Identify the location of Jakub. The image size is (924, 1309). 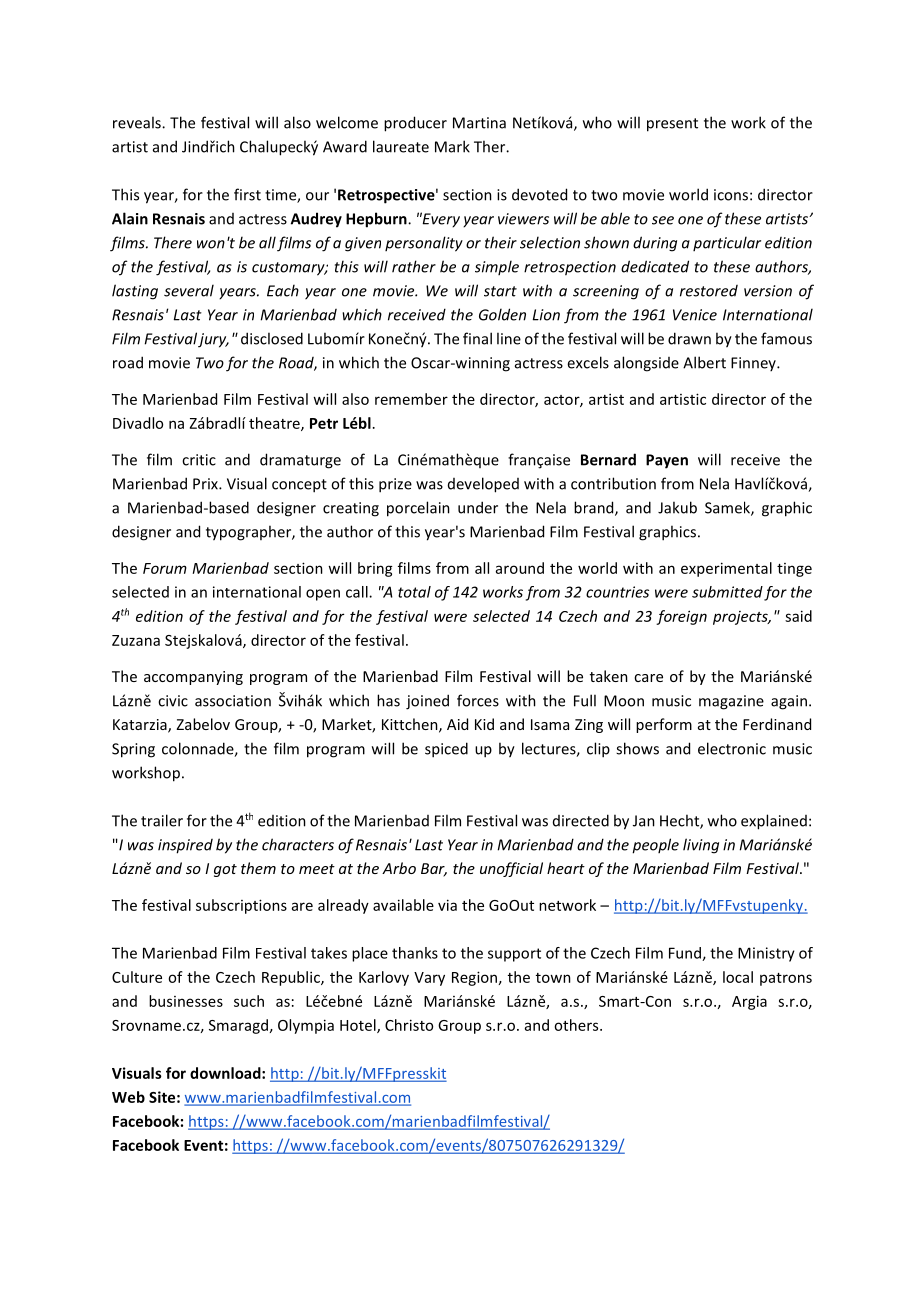
(677, 507).
